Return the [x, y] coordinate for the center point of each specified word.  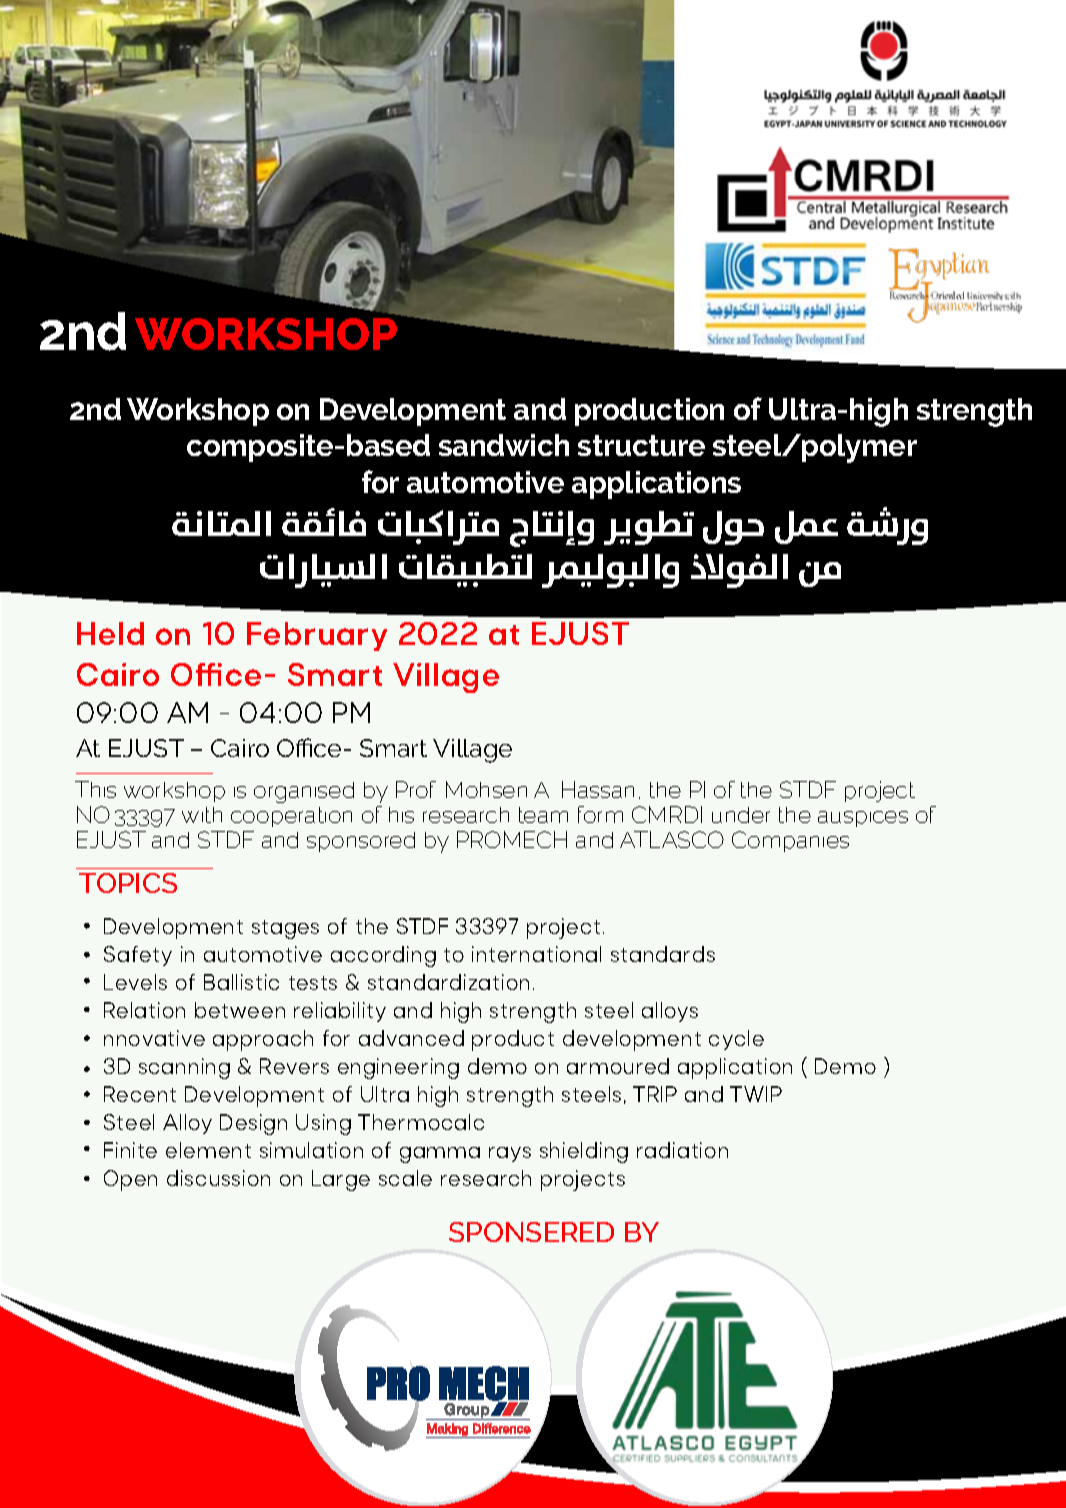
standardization [448, 982]
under [741, 815]
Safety [138, 956]
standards [663, 954]
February [317, 636]
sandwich [504, 445]
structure [641, 445]
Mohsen [486, 789]
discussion [218, 1178]
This [95, 789]
